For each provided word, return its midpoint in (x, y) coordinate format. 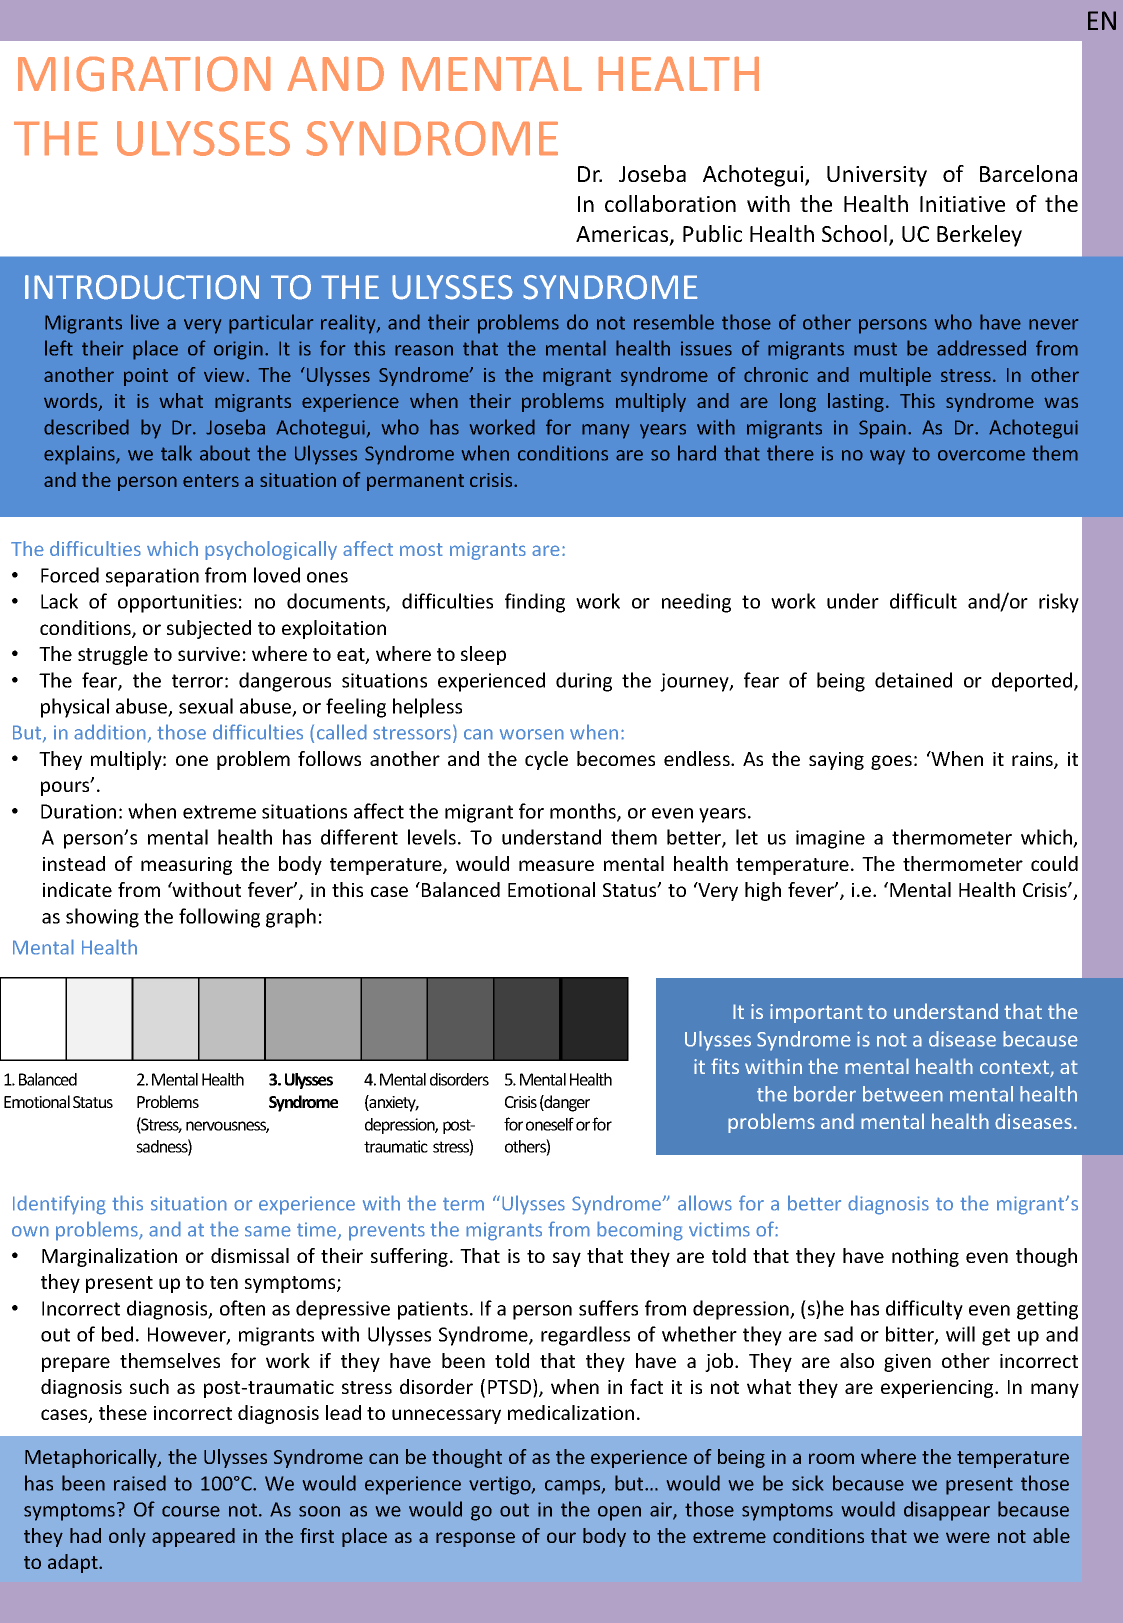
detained (913, 680)
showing (102, 918)
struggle (113, 655)
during (584, 682)
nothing (925, 1257)
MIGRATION (144, 74)
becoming (640, 1231)
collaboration (670, 203)
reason (424, 350)
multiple (895, 376)
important (816, 1013)
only (127, 1537)
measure (556, 865)
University (877, 176)
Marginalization (109, 1257)
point (146, 377)
